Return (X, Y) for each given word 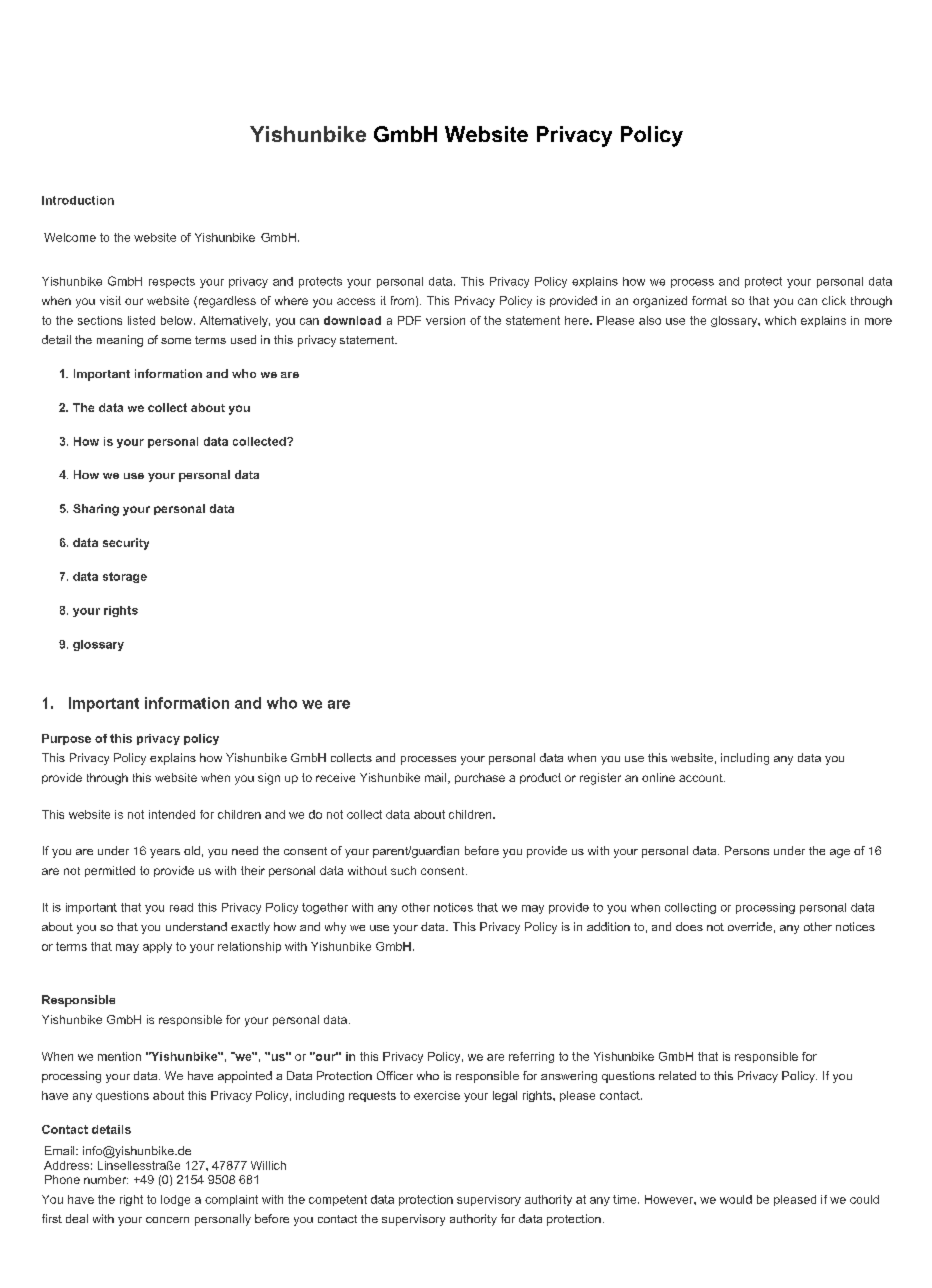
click (834, 300)
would (736, 1199)
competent (338, 1200)
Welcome (70, 237)
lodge (175, 1200)
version (445, 320)
